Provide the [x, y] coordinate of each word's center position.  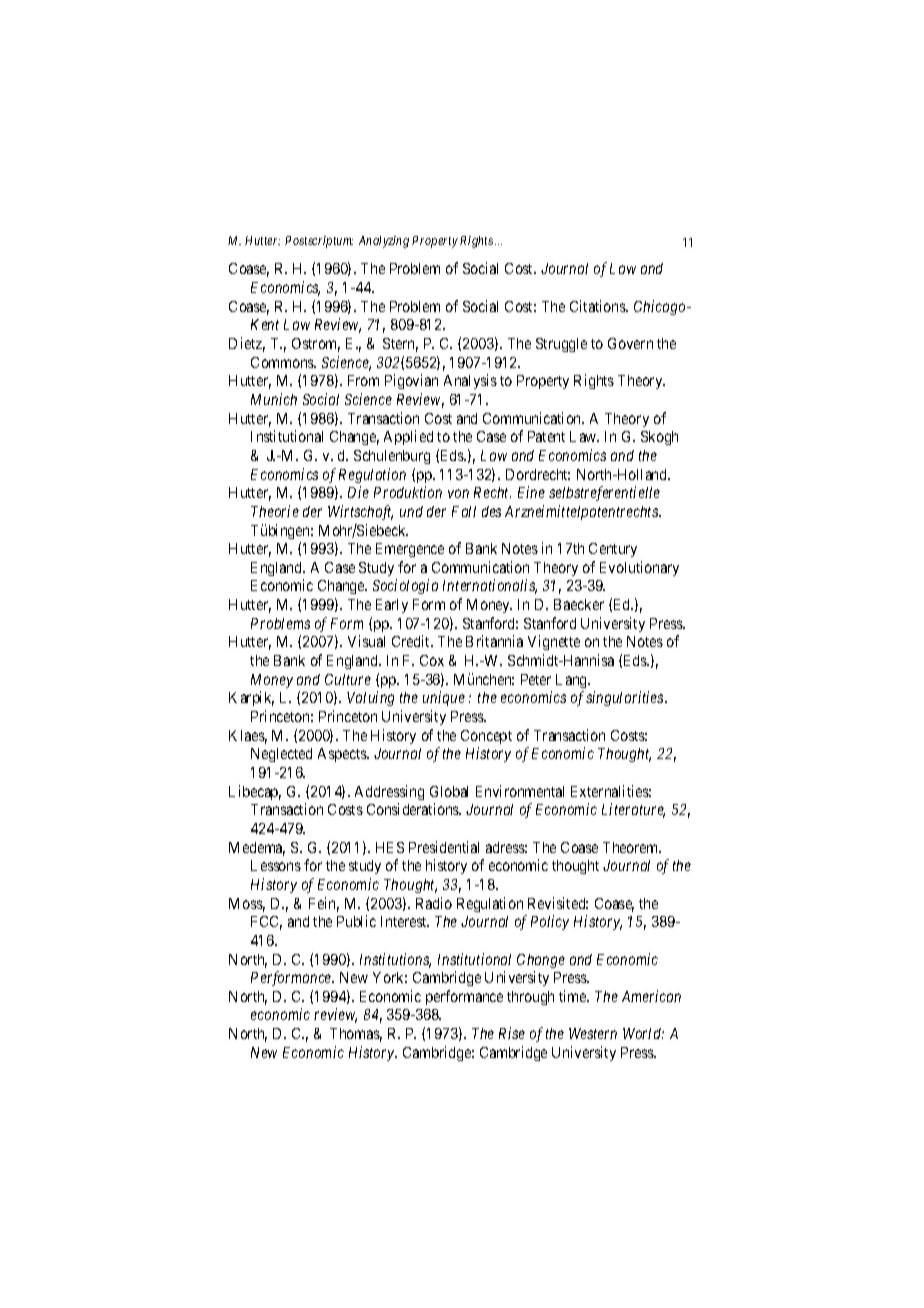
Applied [408, 437]
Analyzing [384, 242]
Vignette [554, 642]
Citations [598, 306]
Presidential [444, 847]
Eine [531, 492]
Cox [432, 660]
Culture [348, 679]
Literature [633, 810]
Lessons [276, 865]
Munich [274, 399]
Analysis [470, 381]
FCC [266, 923]
